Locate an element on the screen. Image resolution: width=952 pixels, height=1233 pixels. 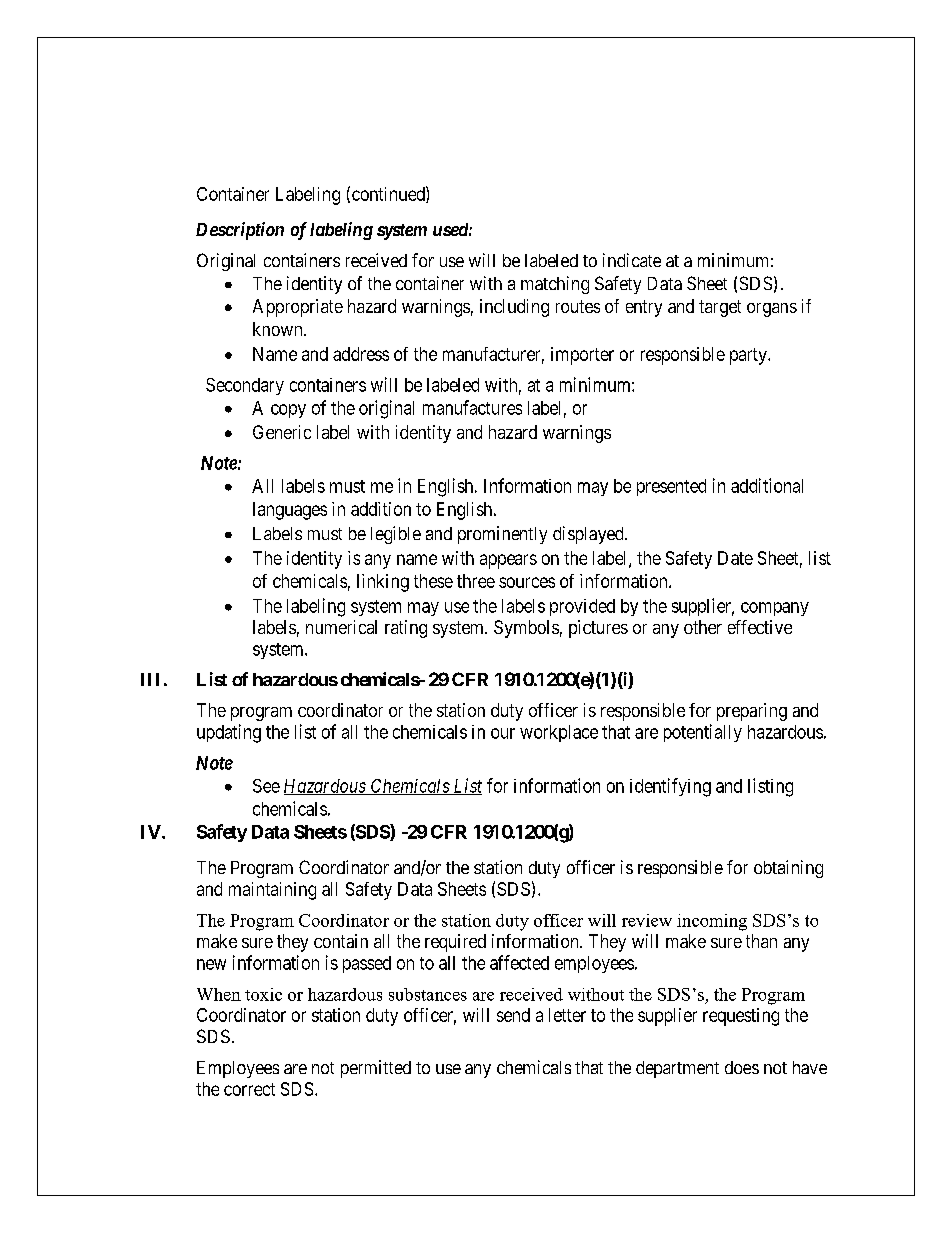
Description is located at coordinates (240, 231).
